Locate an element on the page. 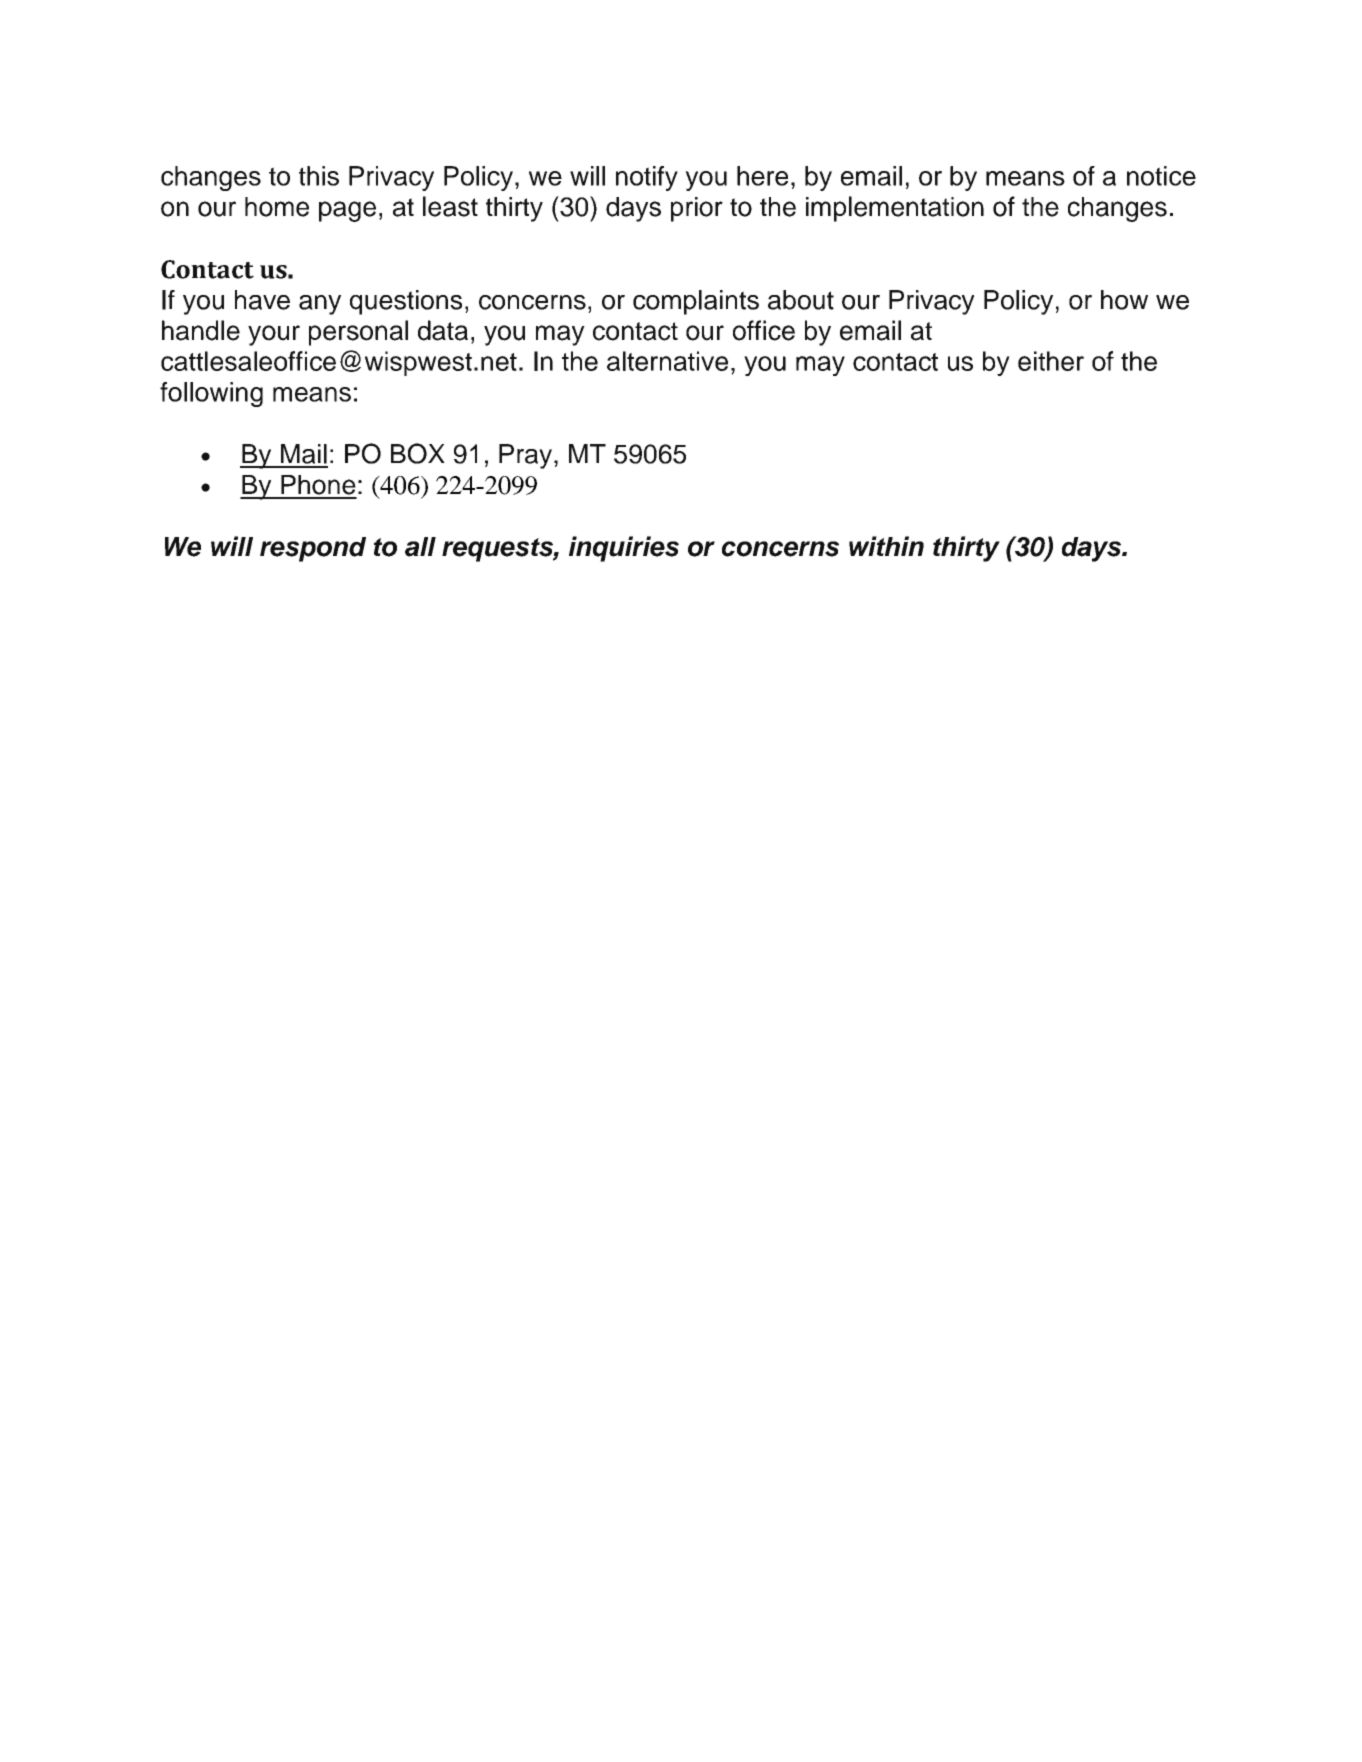 This document has height=1762, width=1362. within is located at coordinates (886, 546).
